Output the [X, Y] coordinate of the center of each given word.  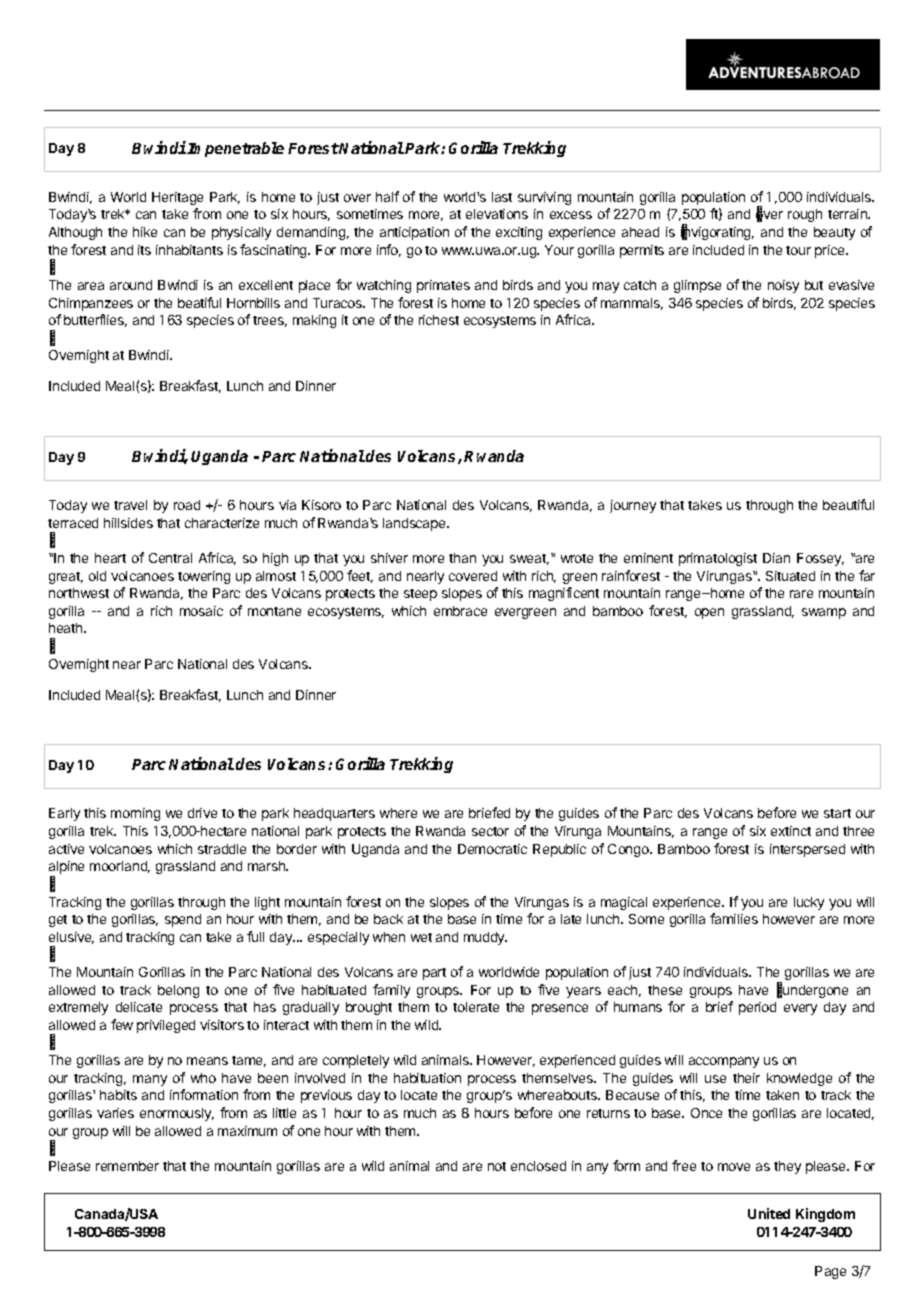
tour [798, 250]
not [497, 1166]
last [502, 197]
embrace [460, 611]
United [769, 1213]
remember [127, 1166]
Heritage [177, 198]
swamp [824, 613]
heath [67, 628]
